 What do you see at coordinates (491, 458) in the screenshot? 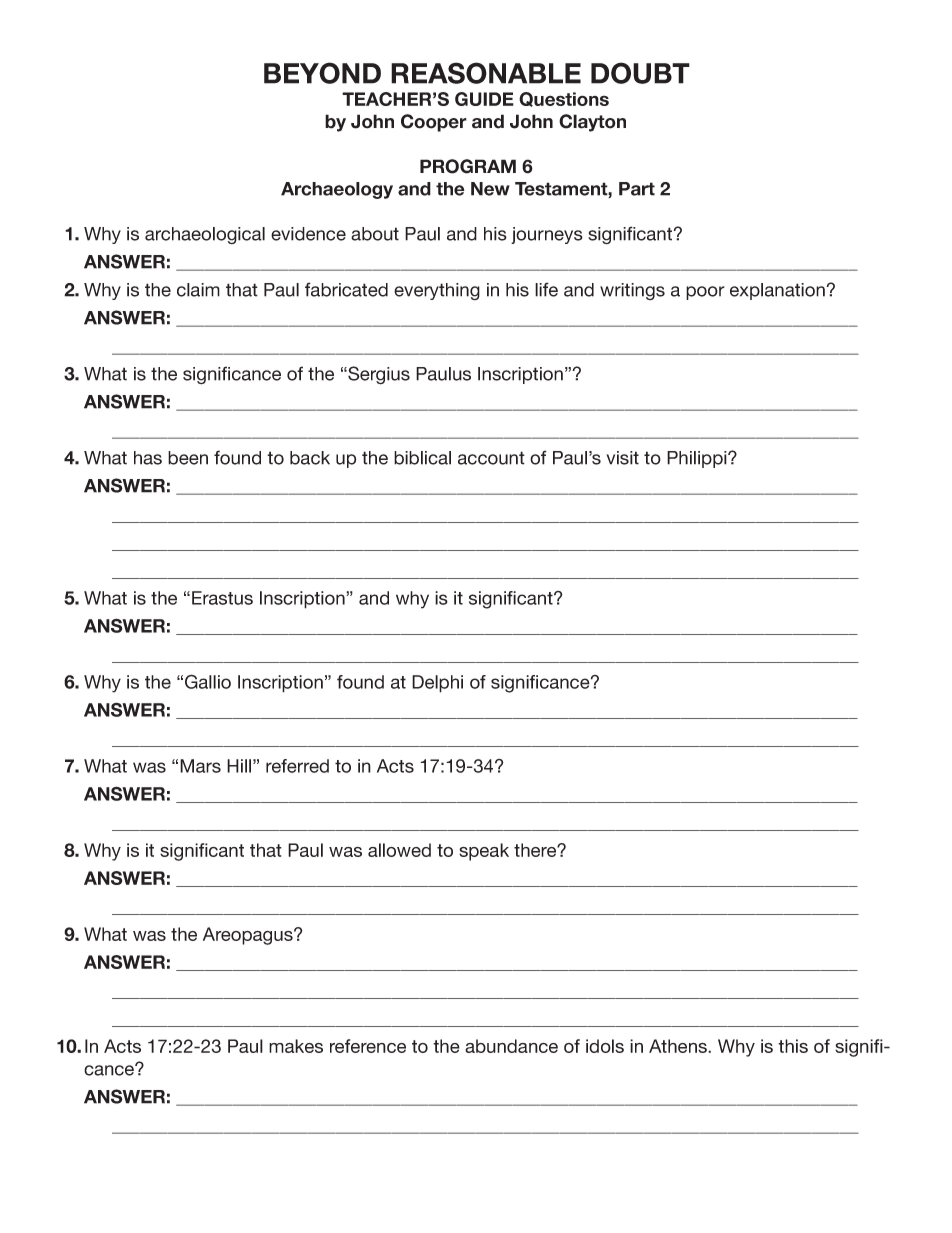
I see `account` at bounding box center [491, 458].
